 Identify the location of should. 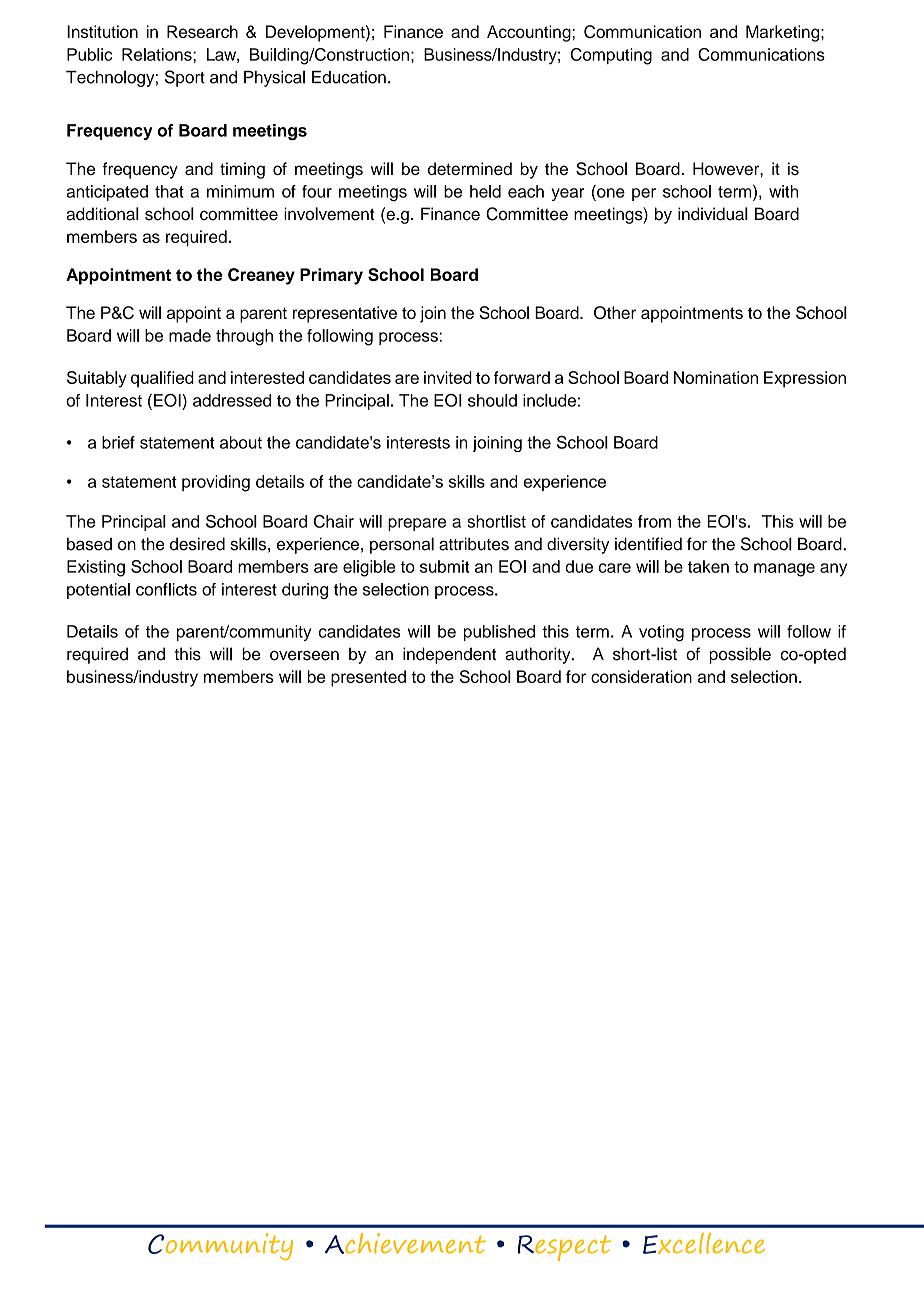
(492, 400).
